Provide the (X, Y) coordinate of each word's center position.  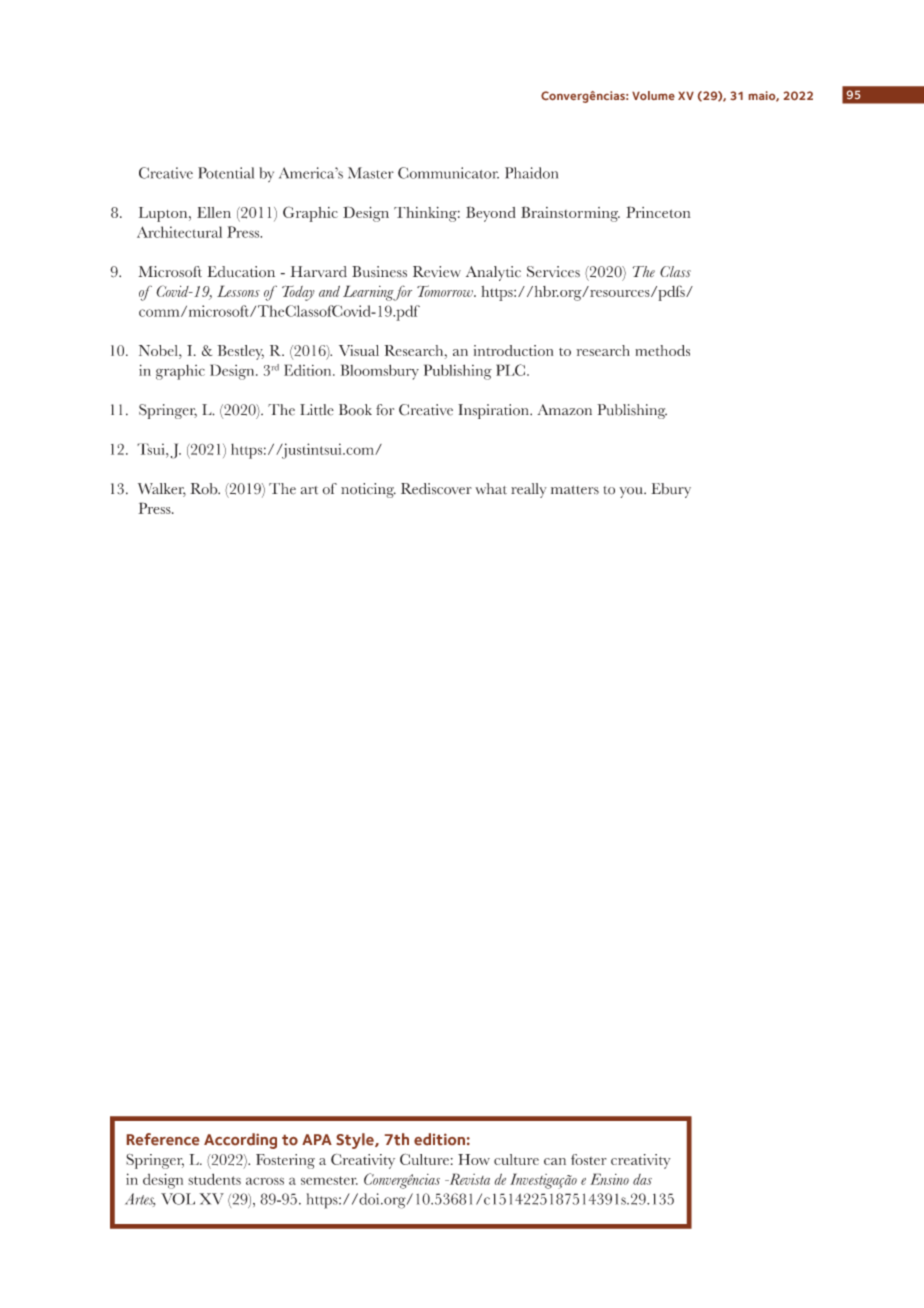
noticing (368, 490)
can (555, 1161)
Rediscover (436, 489)
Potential (226, 173)
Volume (653, 95)
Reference (163, 1139)
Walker (162, 490)
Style (356, 1141)
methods (662, 350)
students (214, 1179)
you (632, 492)
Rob (205, 489)
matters (575, 490)
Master (371, 173)
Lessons (238, 291)
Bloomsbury (380, 372)
